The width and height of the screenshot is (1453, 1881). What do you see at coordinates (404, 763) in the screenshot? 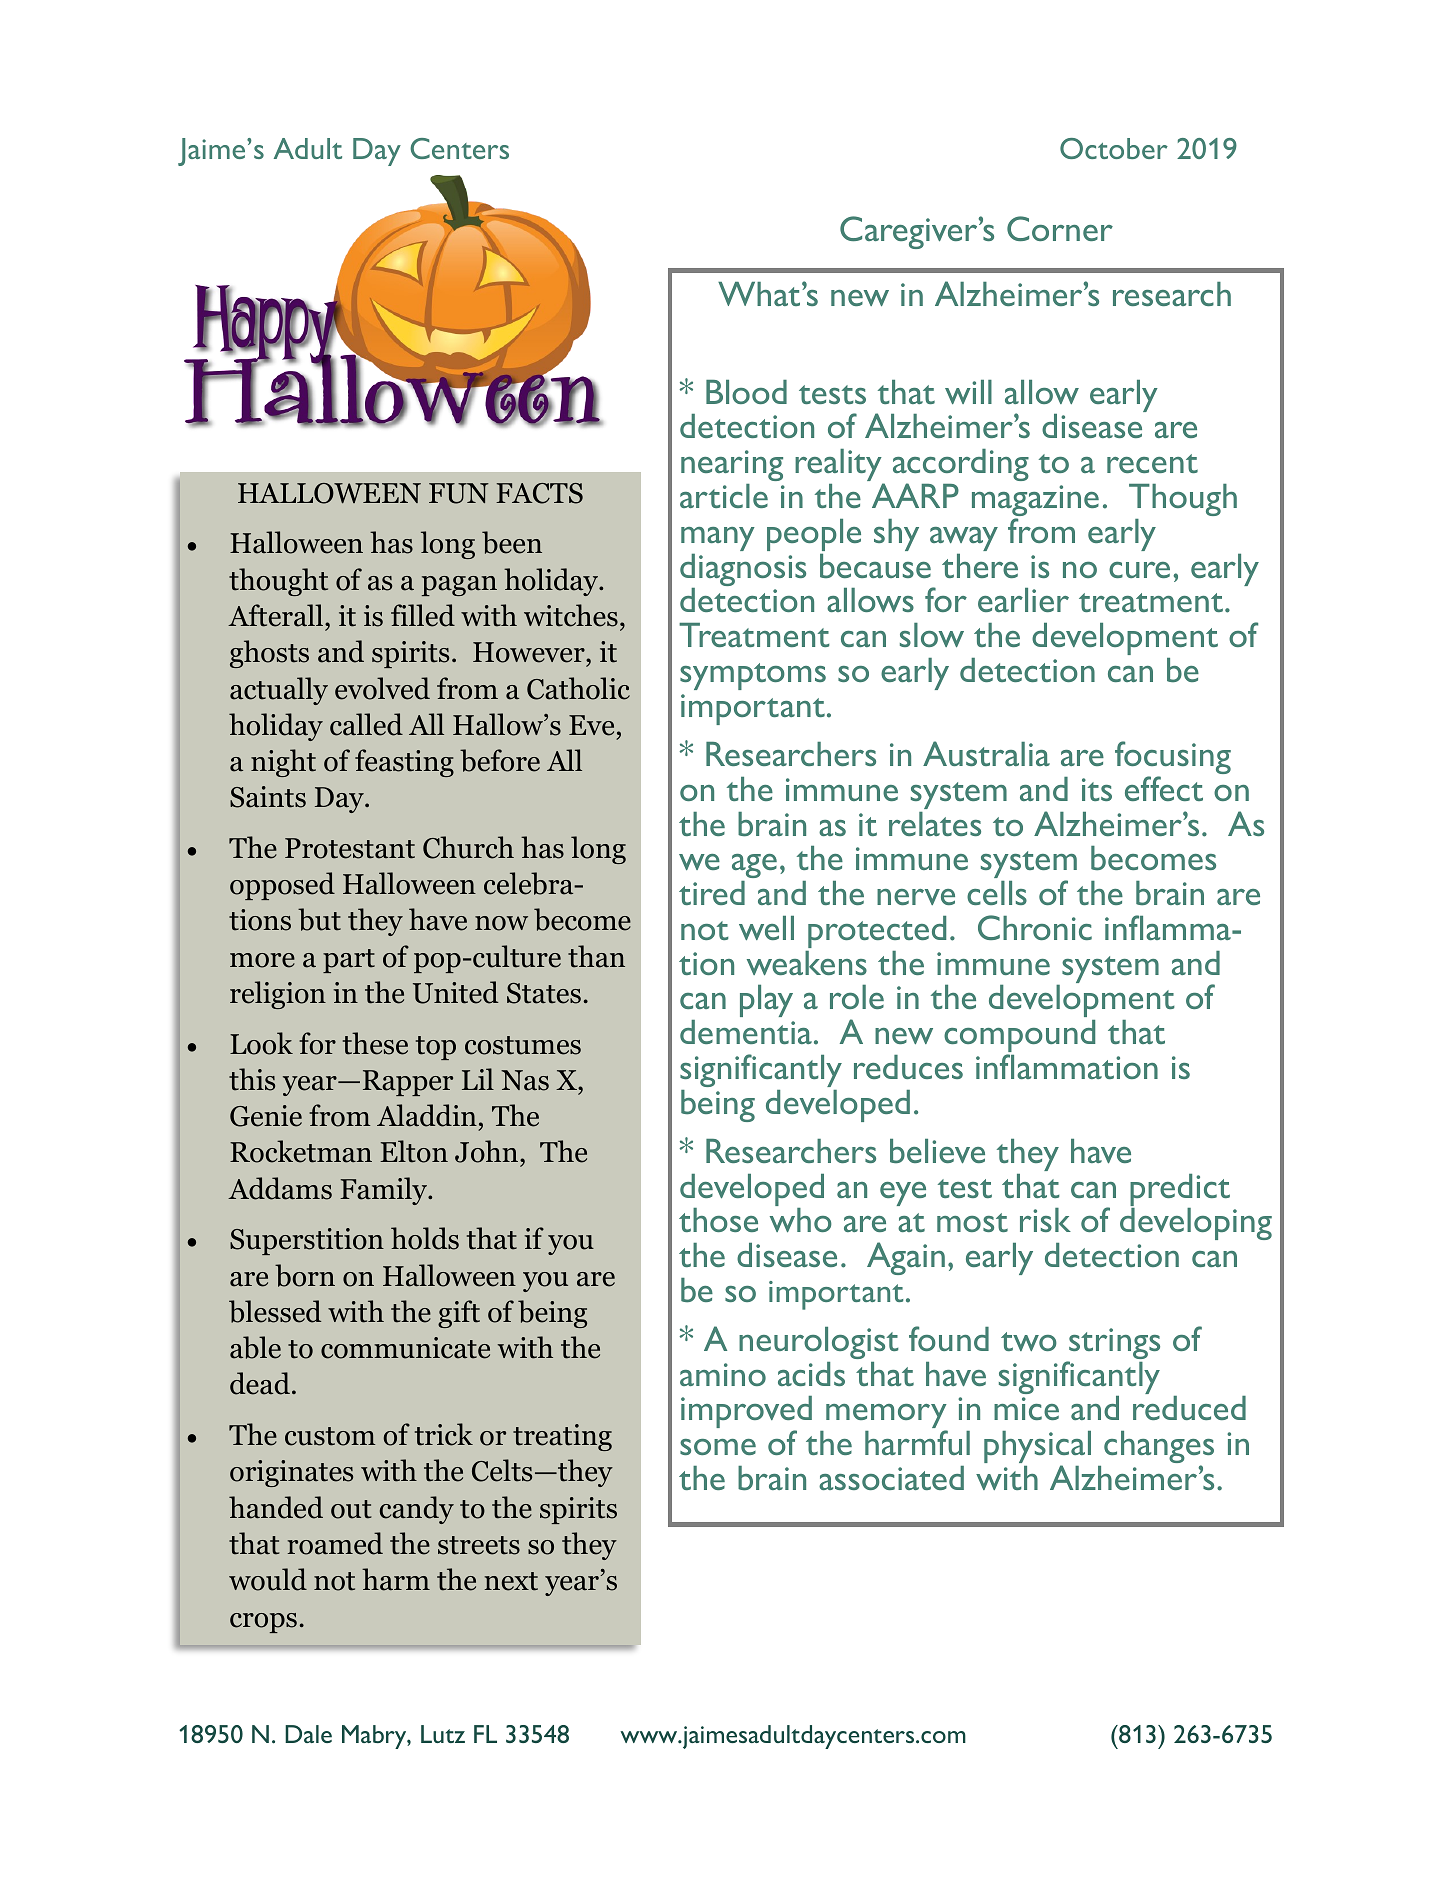
I see `feasting` at bounding box center [404, 763].
